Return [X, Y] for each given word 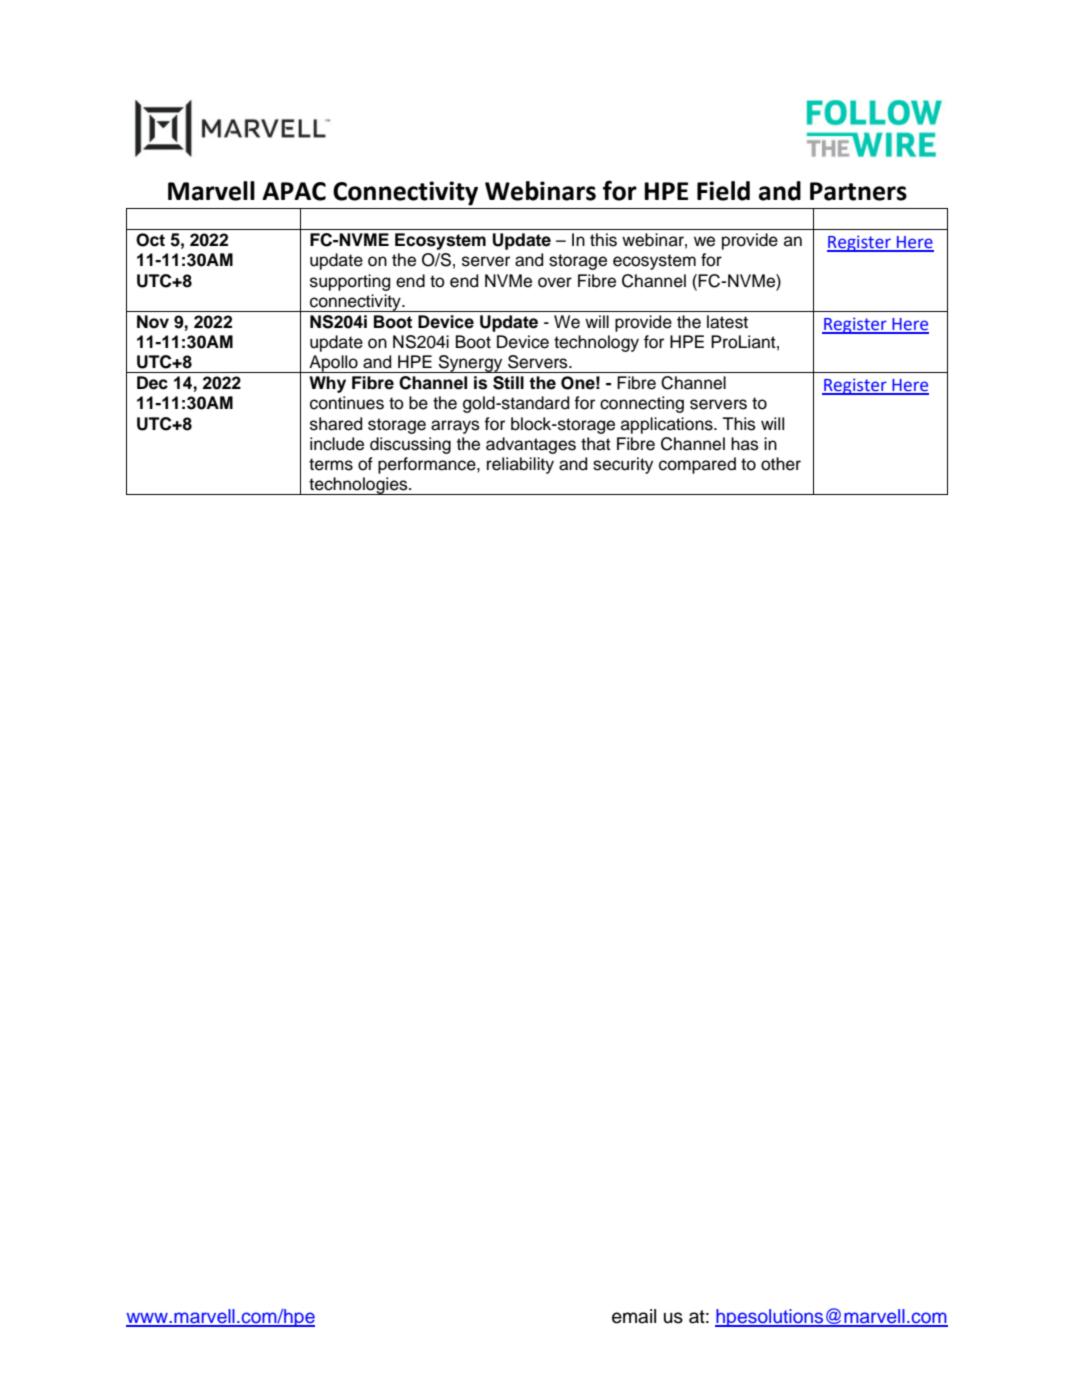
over [555, 282]
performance [428, 465]
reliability [520, 465]
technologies [358, 486]
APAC [294, 191]
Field [723, 191]
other [781, 464]
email [634, 1316]
